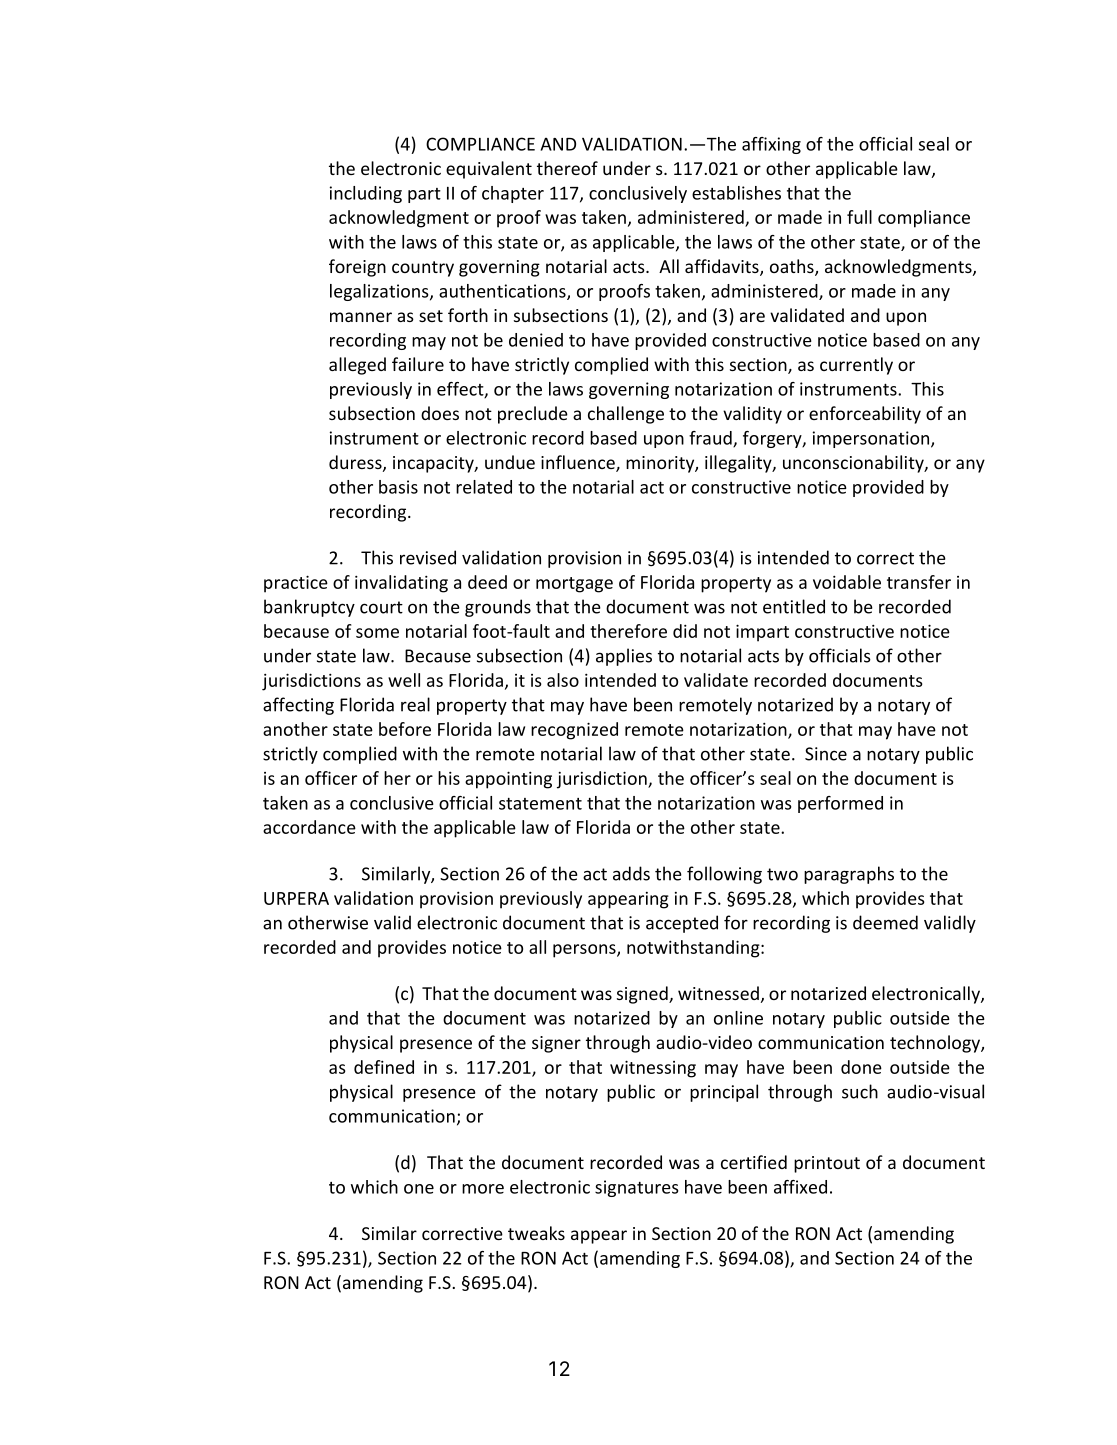 This screenshot has height=1445, width=1117. What do you see at coordinates (637, 1188) in the screenshot?
I see `signatures` at bounding box center [637, 1188].
